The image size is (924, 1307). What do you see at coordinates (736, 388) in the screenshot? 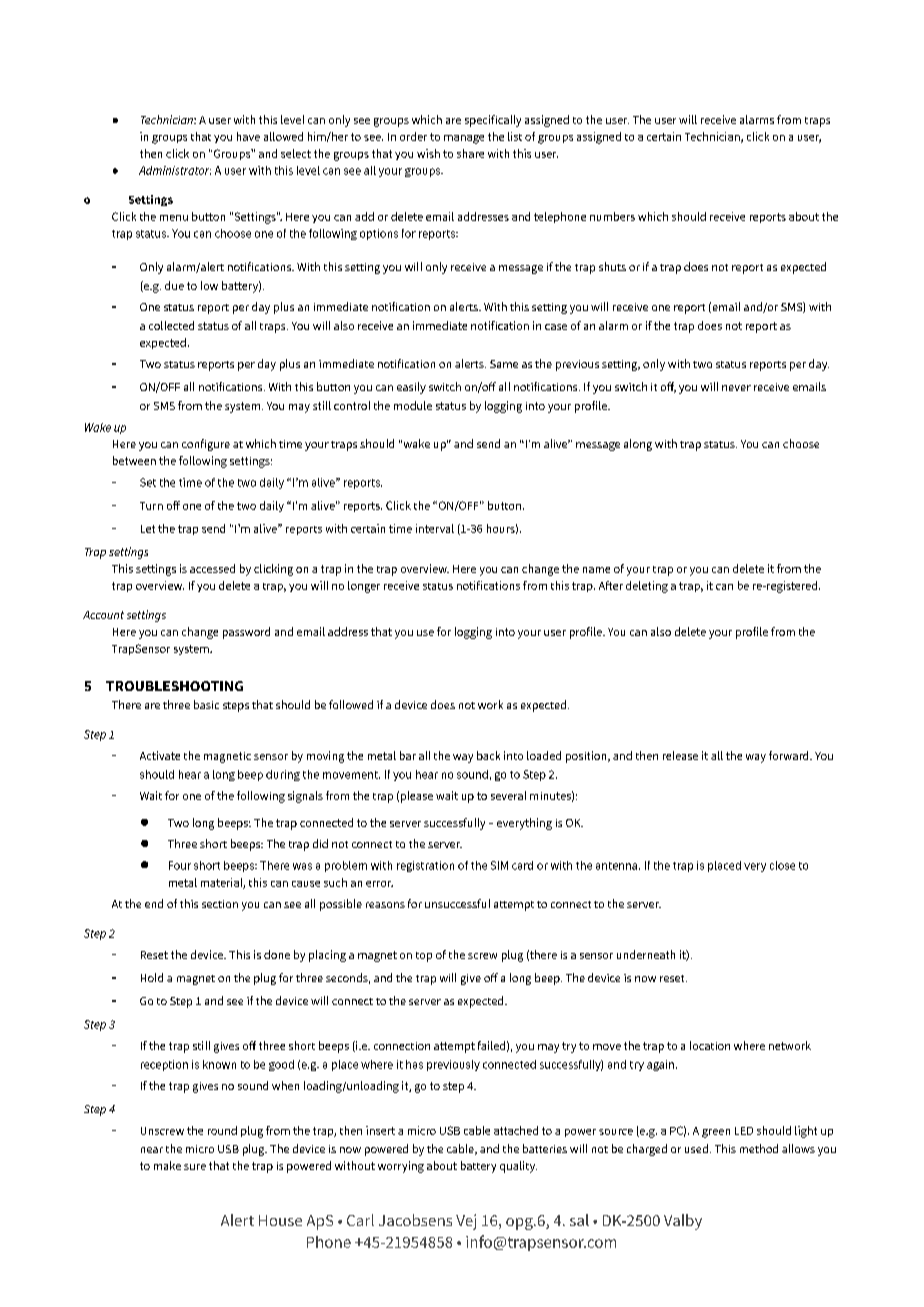
I see `never` at bounding box center [736, 388].
